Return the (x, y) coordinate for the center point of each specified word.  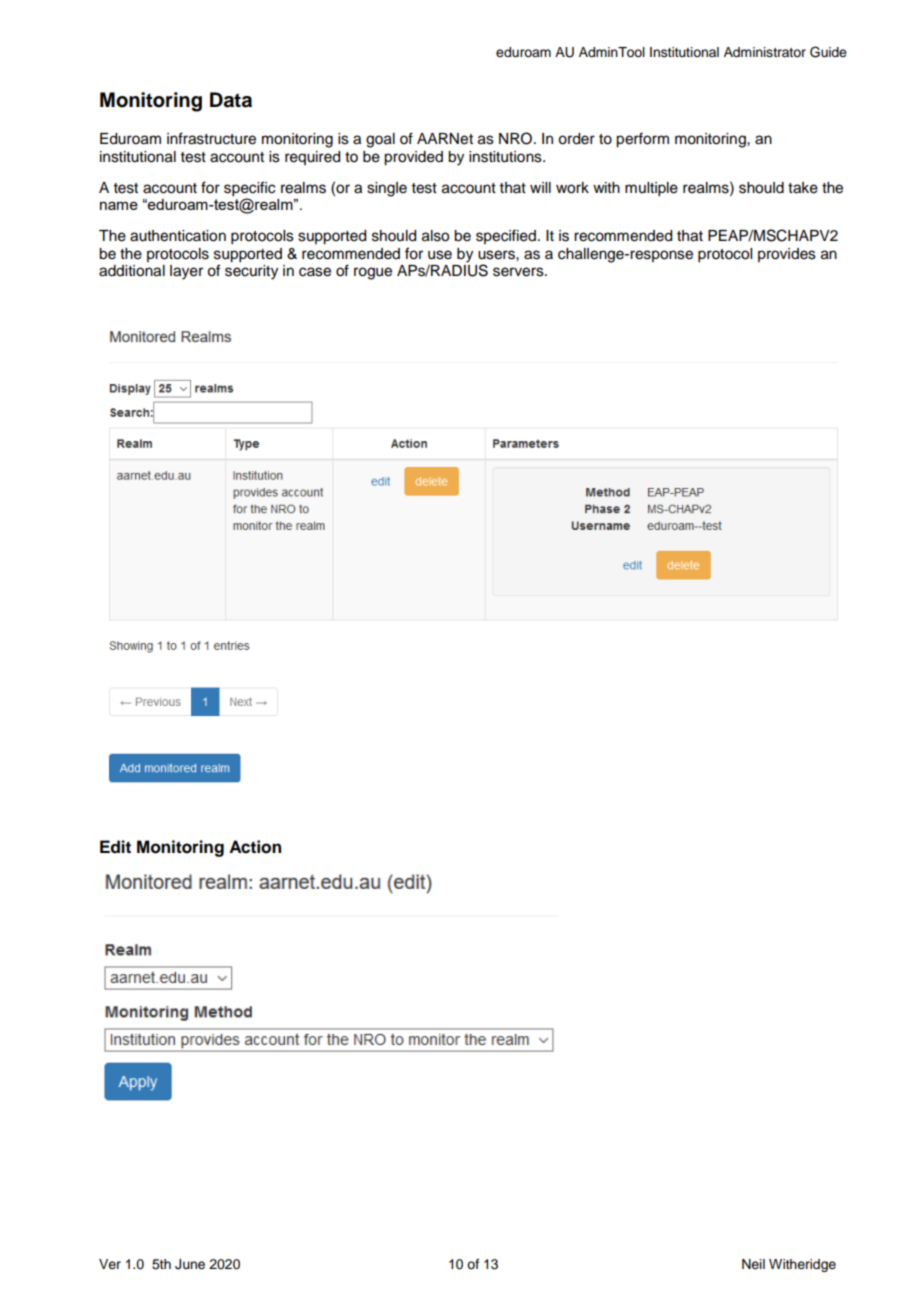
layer (186, 272)
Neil (753, 1264)
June (190, 1264)
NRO (517, 138)
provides (787, 255)
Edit (115, 847)
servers (519, 272)
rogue (373, 273)
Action (255, 847)
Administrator (765, 52)
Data (231, 100)
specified (506, 236)
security (251, 272)
